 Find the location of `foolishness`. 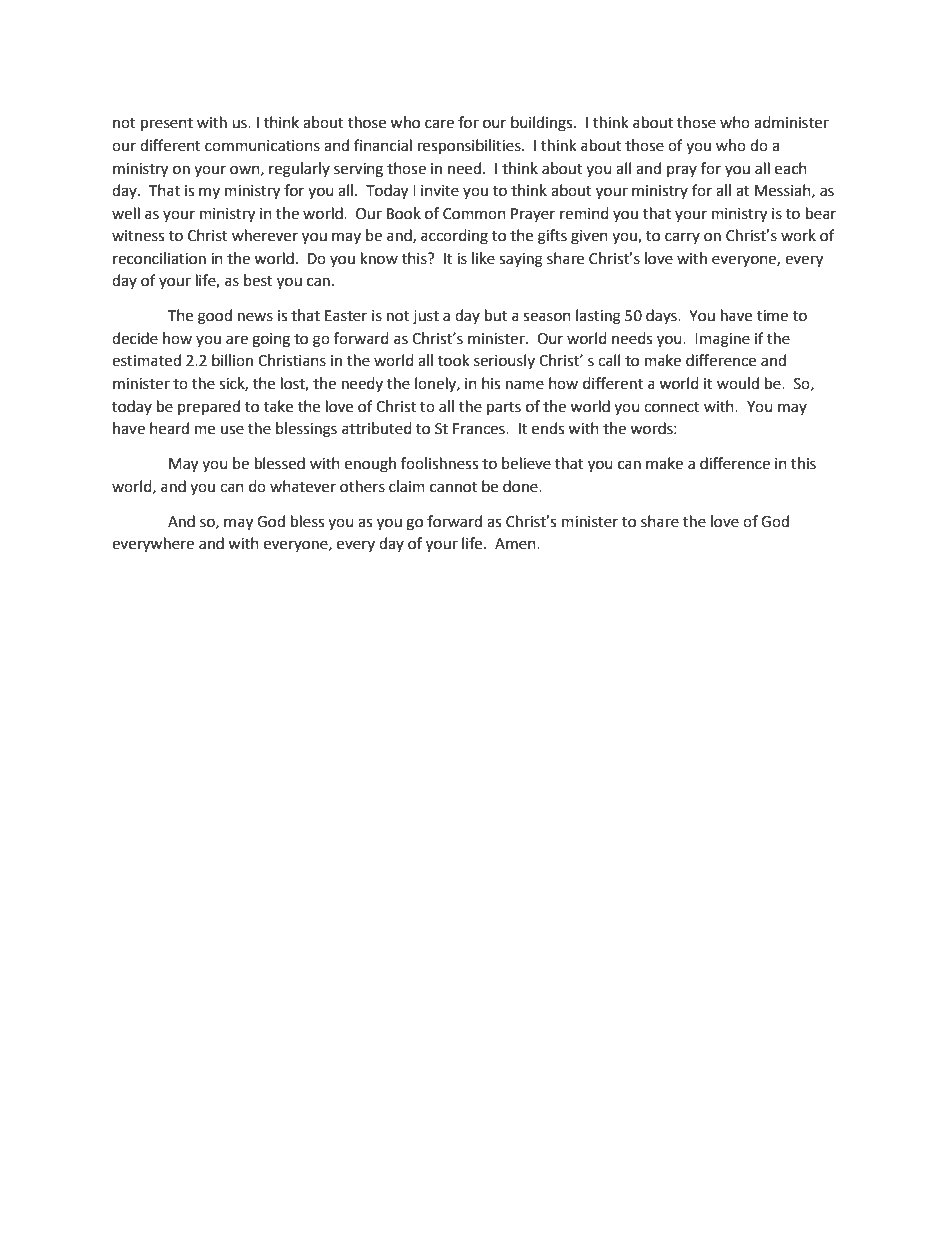

foolishness is located at coordinates (439, 463).
